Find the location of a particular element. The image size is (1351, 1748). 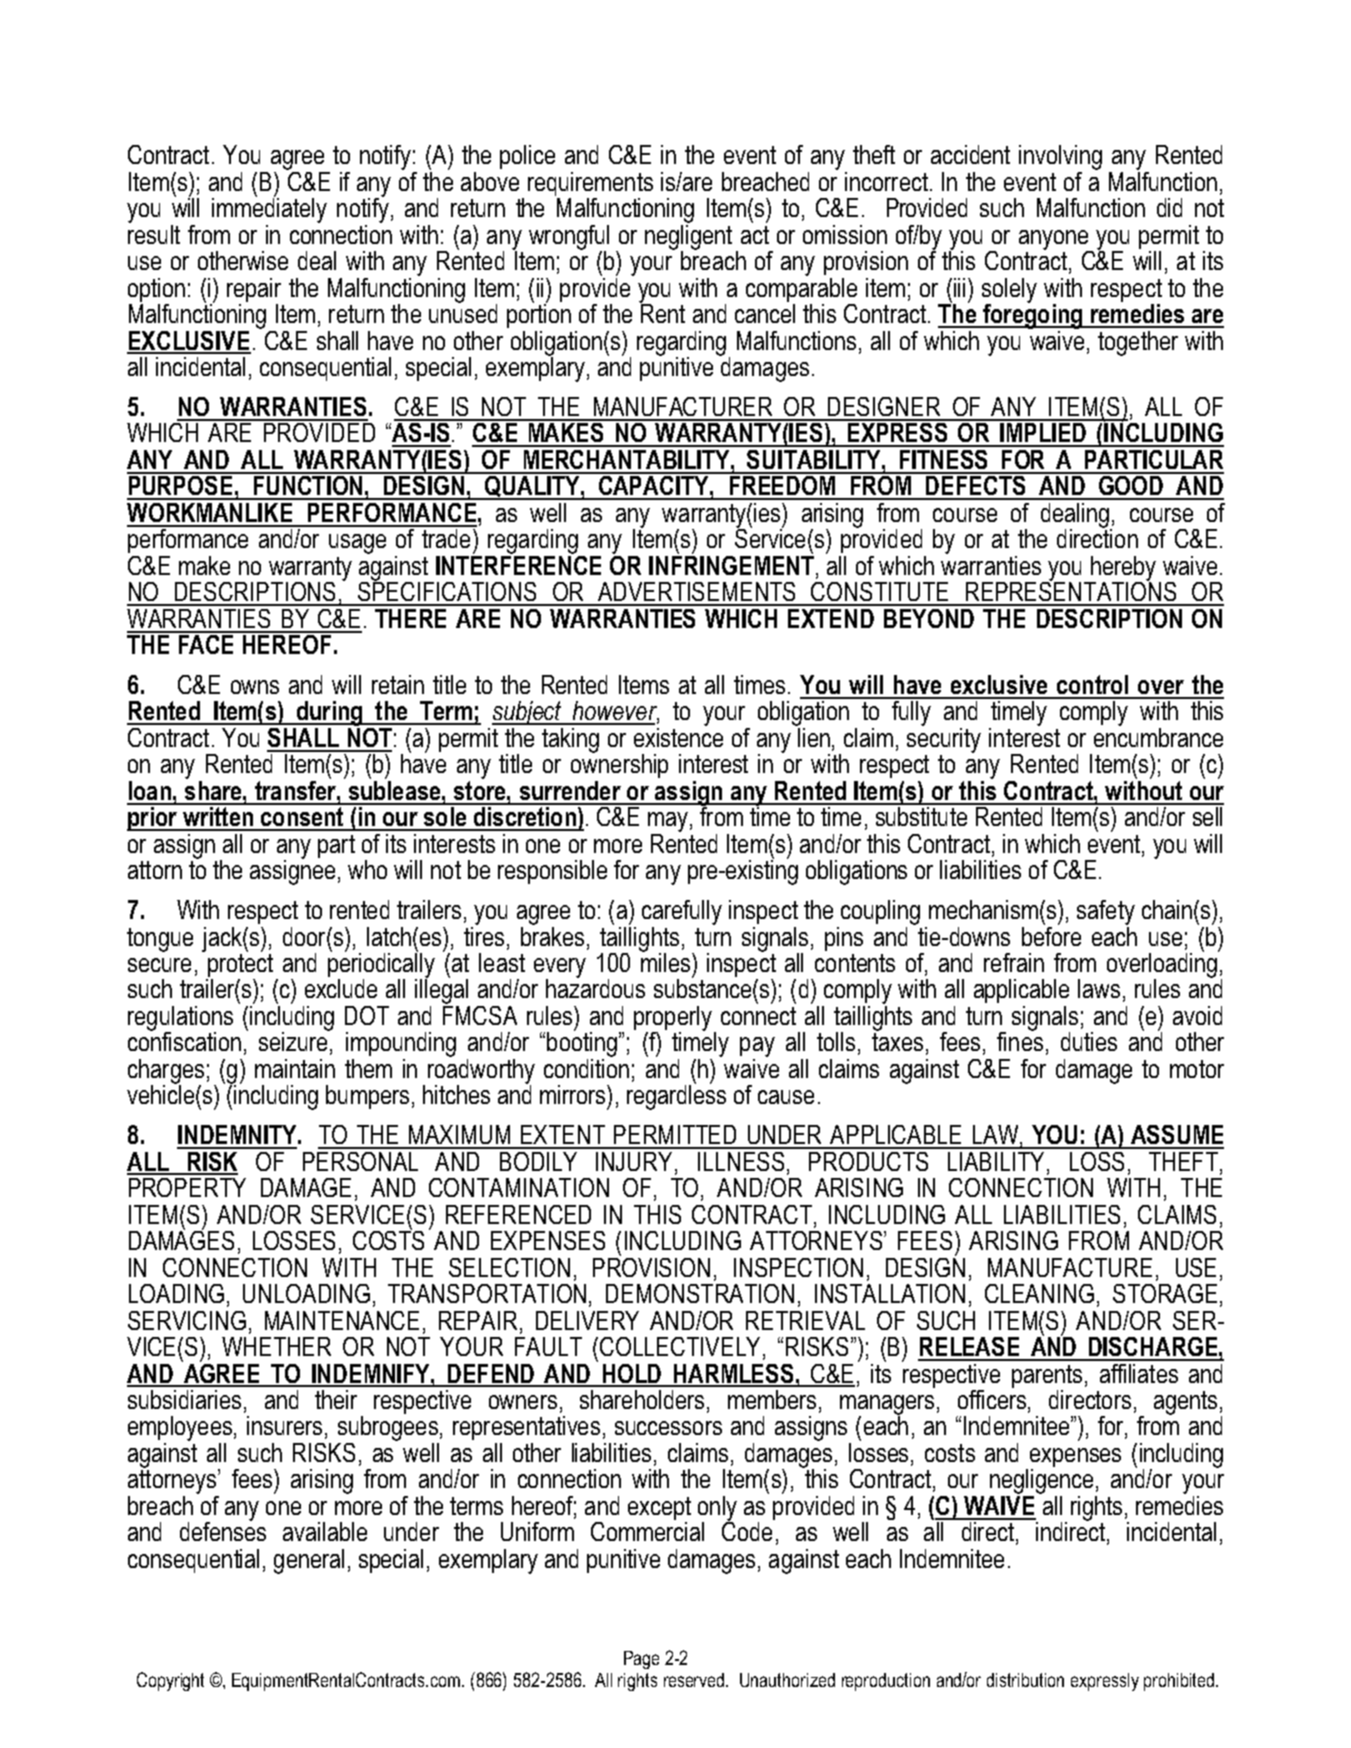

general is located at coordinates (309, 1561).
